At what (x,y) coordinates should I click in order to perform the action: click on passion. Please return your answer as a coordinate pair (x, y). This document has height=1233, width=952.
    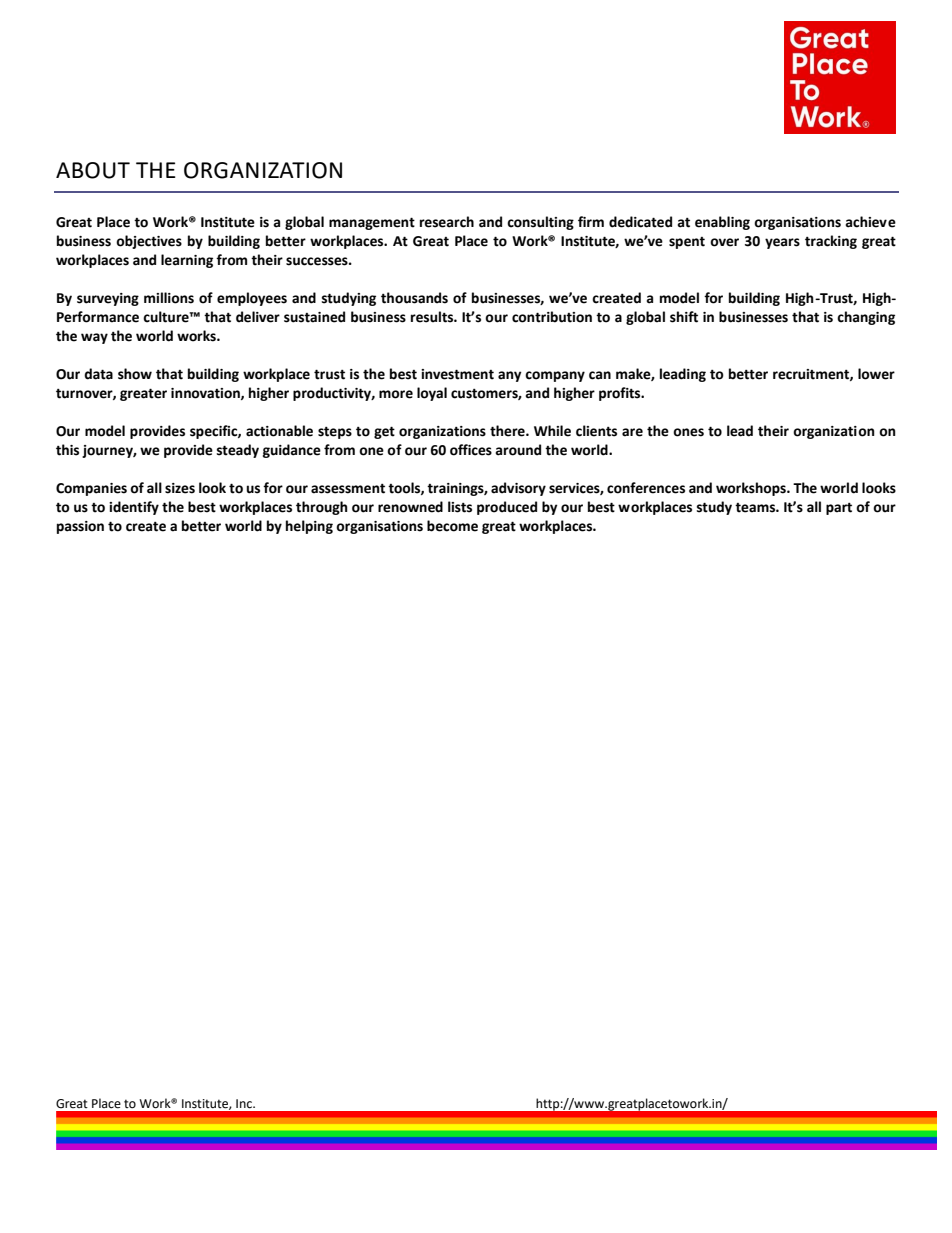
    Looking at the image, I should click on (80, 527).
